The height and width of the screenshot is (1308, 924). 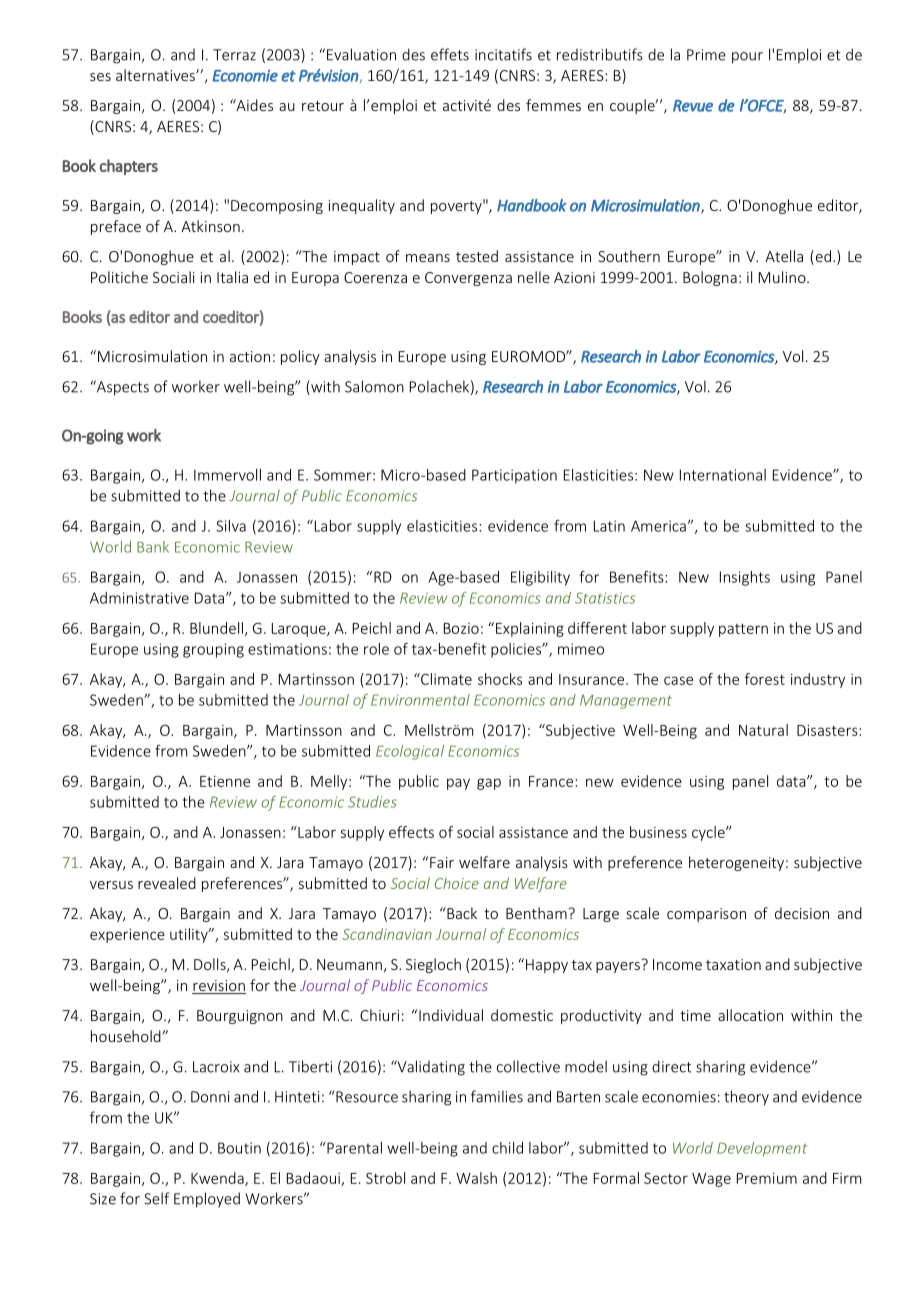 What do you see at coordinates (489, 784) in the screenshot?
I see `gap` at bounding box center [489, 784].
